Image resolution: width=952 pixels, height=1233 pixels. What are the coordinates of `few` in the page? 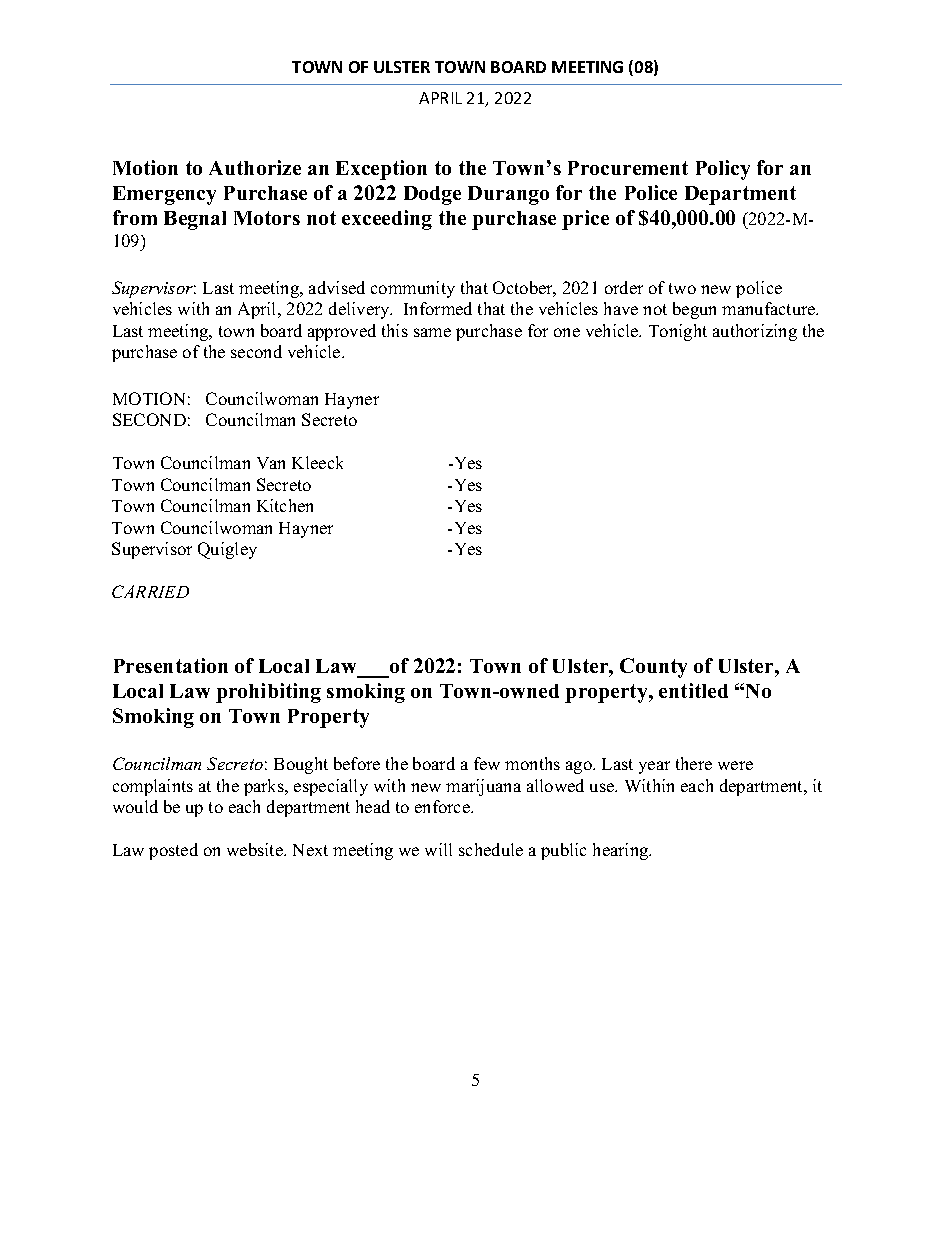 It's located at (487, 763).
